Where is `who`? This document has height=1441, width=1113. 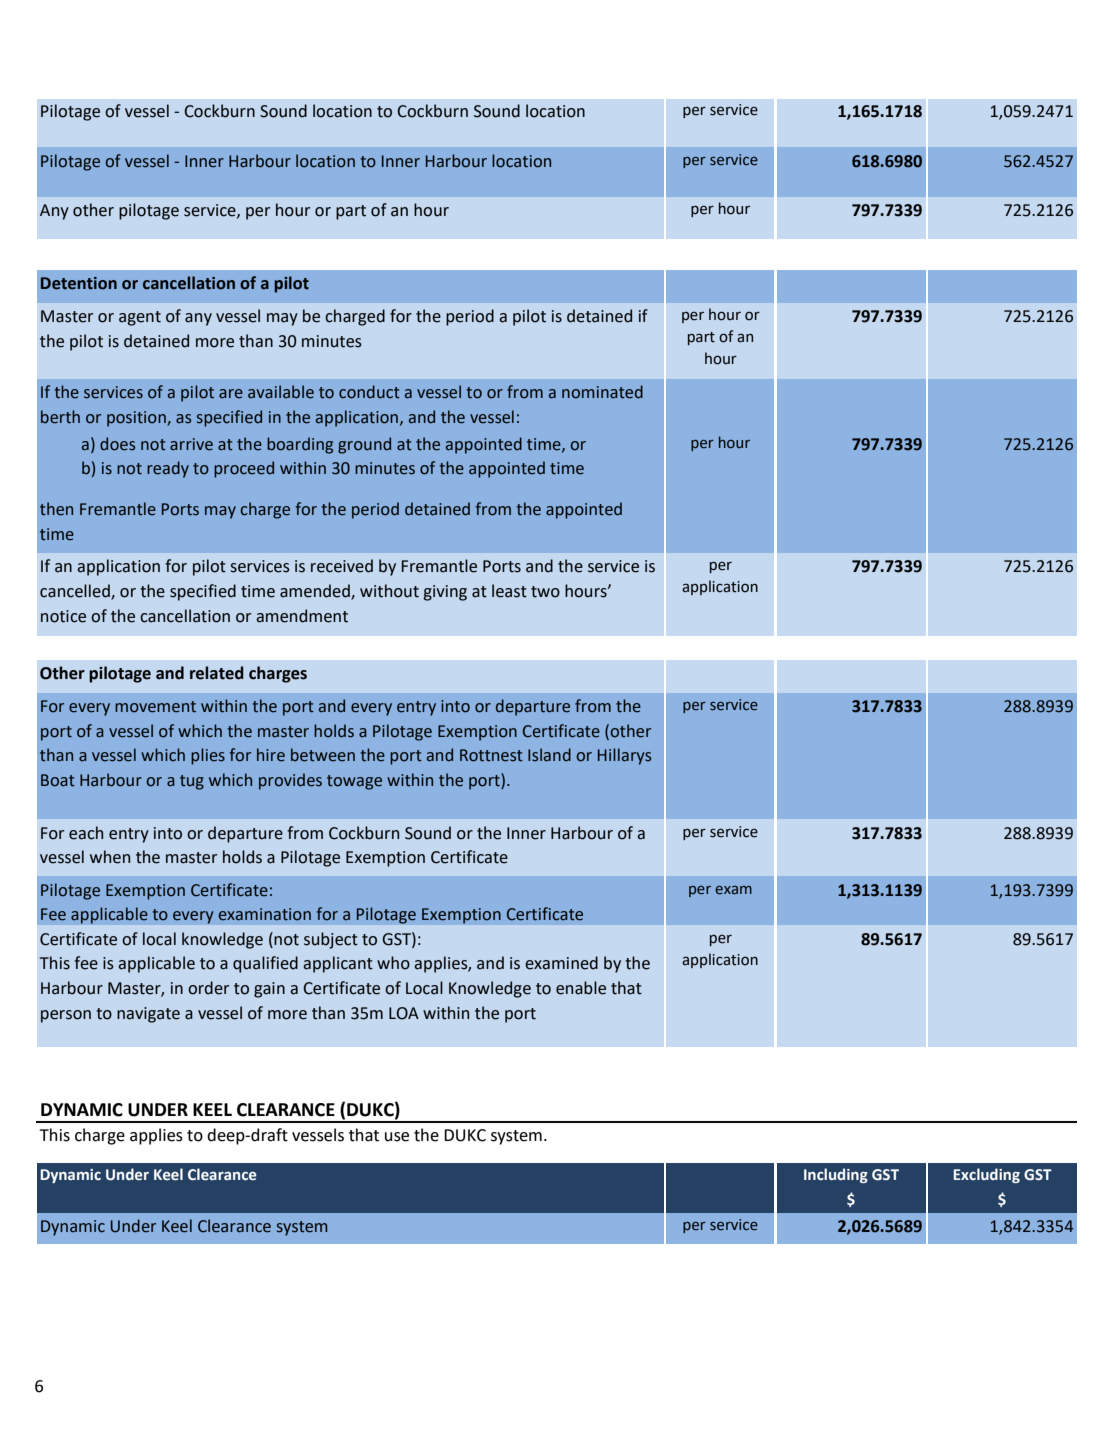 who is located at coordinates (393, 963).
